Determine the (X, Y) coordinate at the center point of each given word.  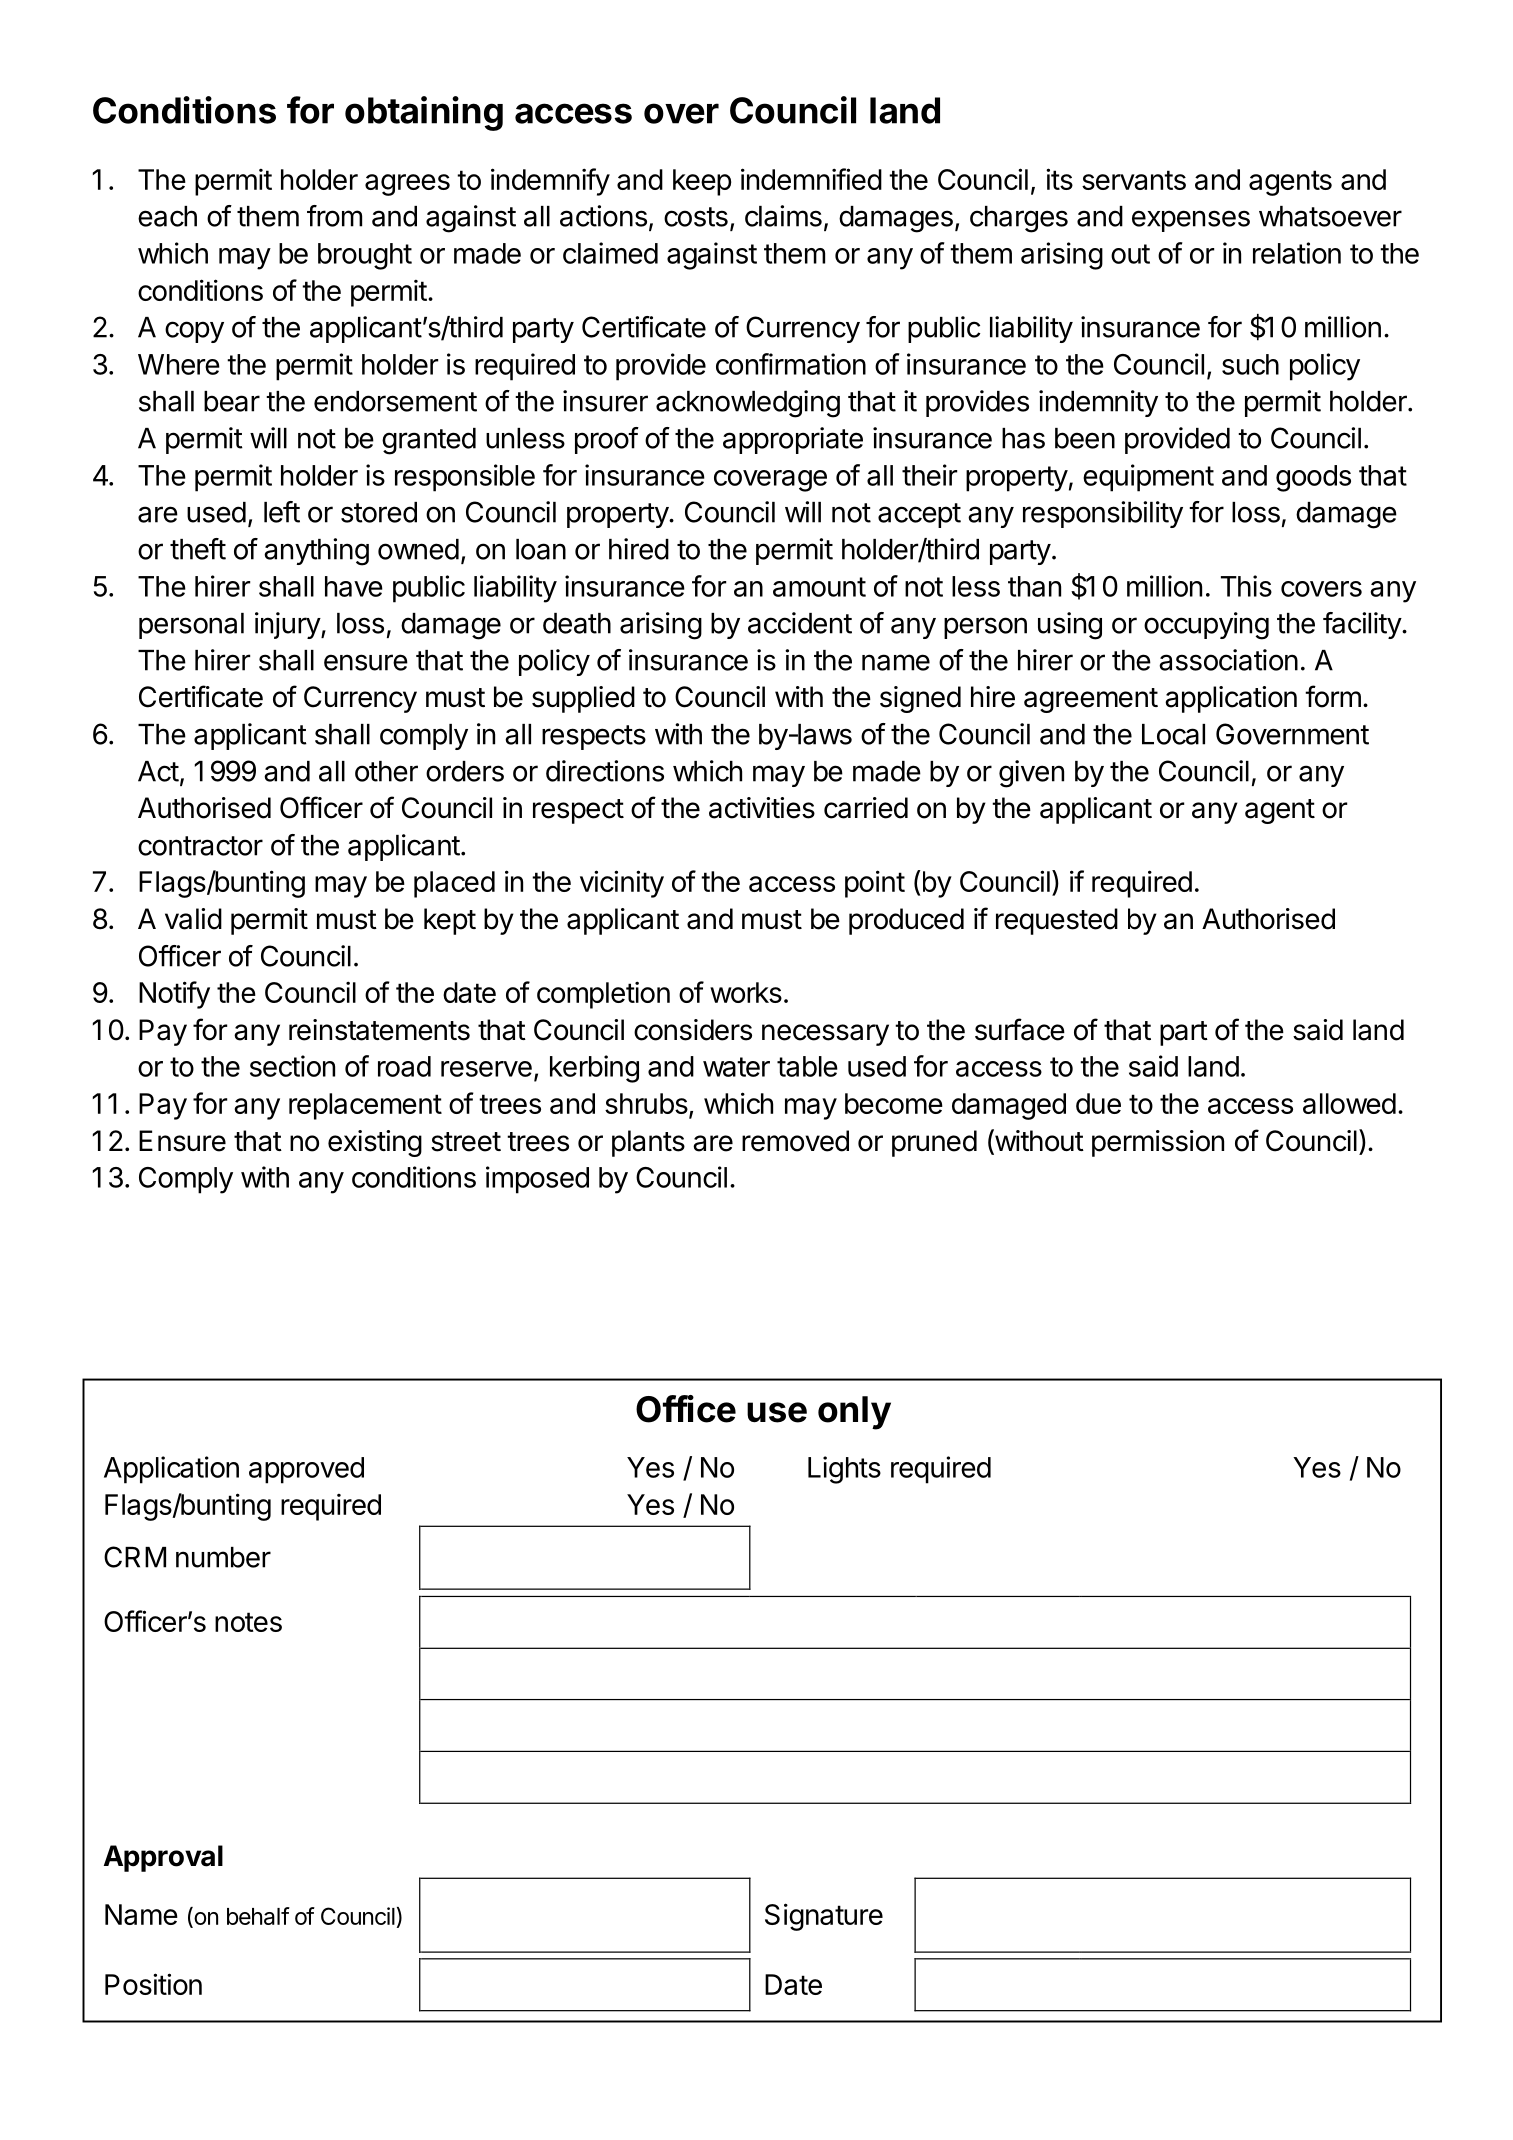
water (736, 1067)
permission (1158, 1143)
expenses (1191, 221)
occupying (1206, 626)
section (292, 1066)
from (334, 216)
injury (288, 625)
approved (306, 1470)
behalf (258, 1916)
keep (702, 182)
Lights (844, 1470)
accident (800, 623)
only (854, 1413)
